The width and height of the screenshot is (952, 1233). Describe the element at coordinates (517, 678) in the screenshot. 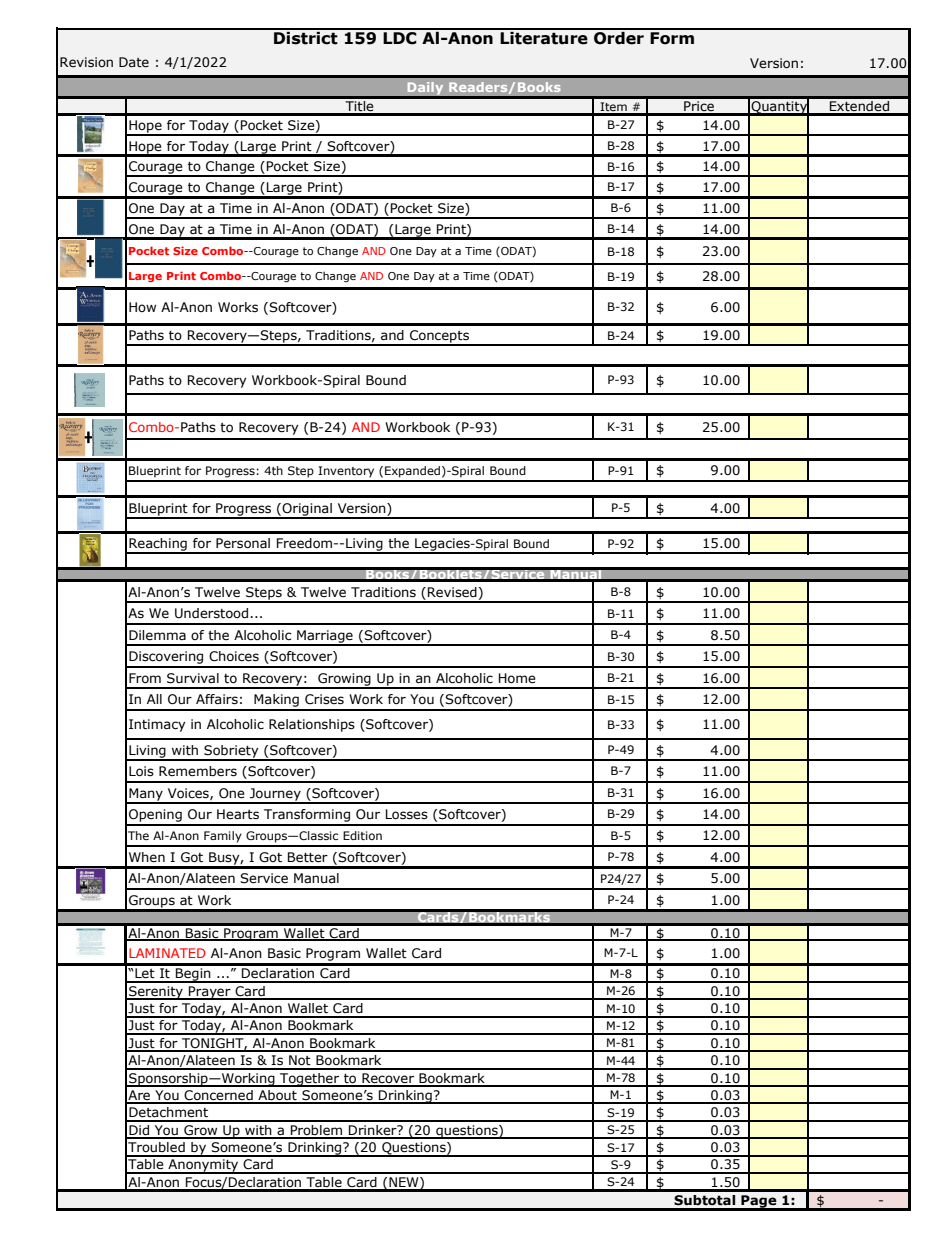

I see `Home` at that location.
